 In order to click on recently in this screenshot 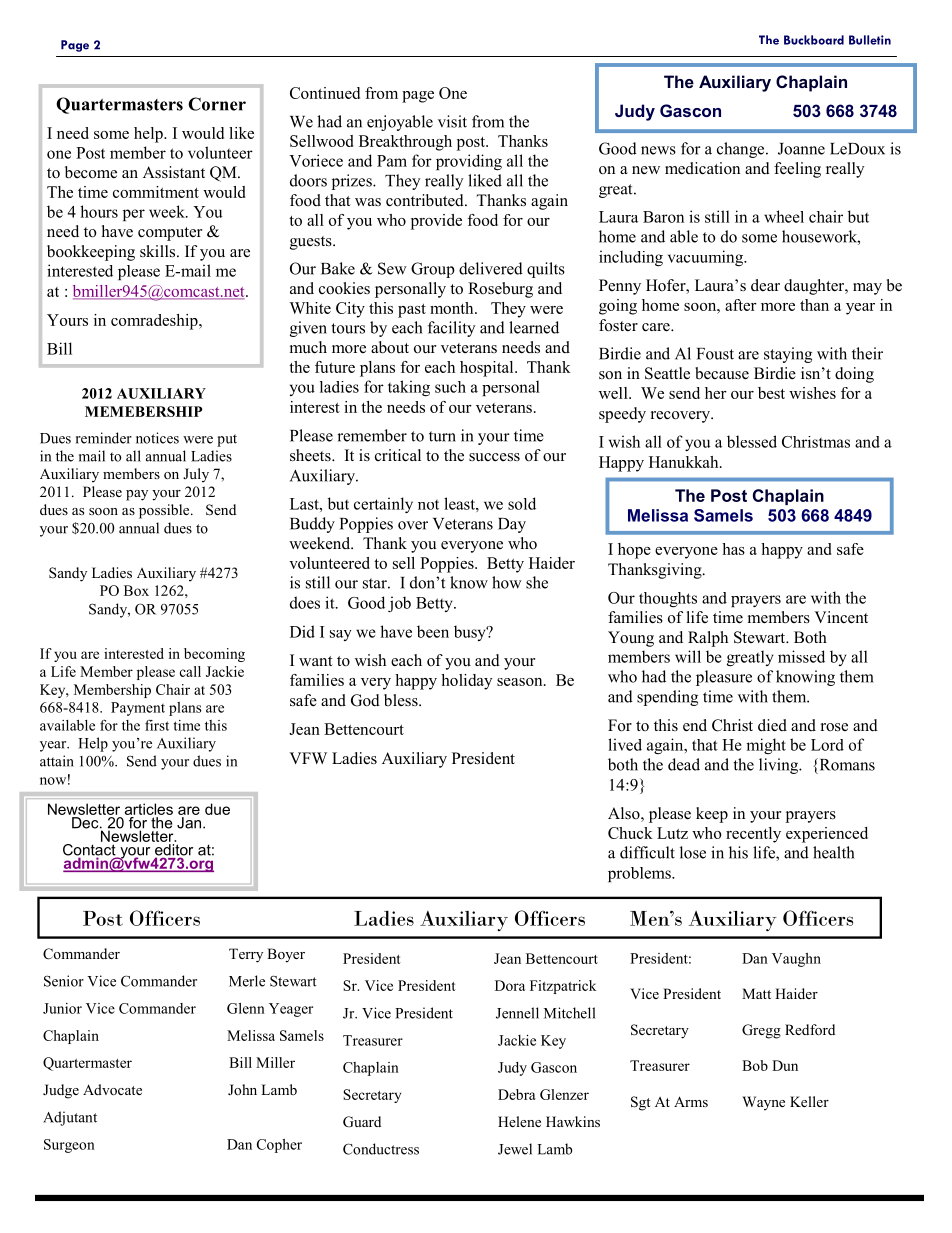, I will do `click(753, 835)`.
